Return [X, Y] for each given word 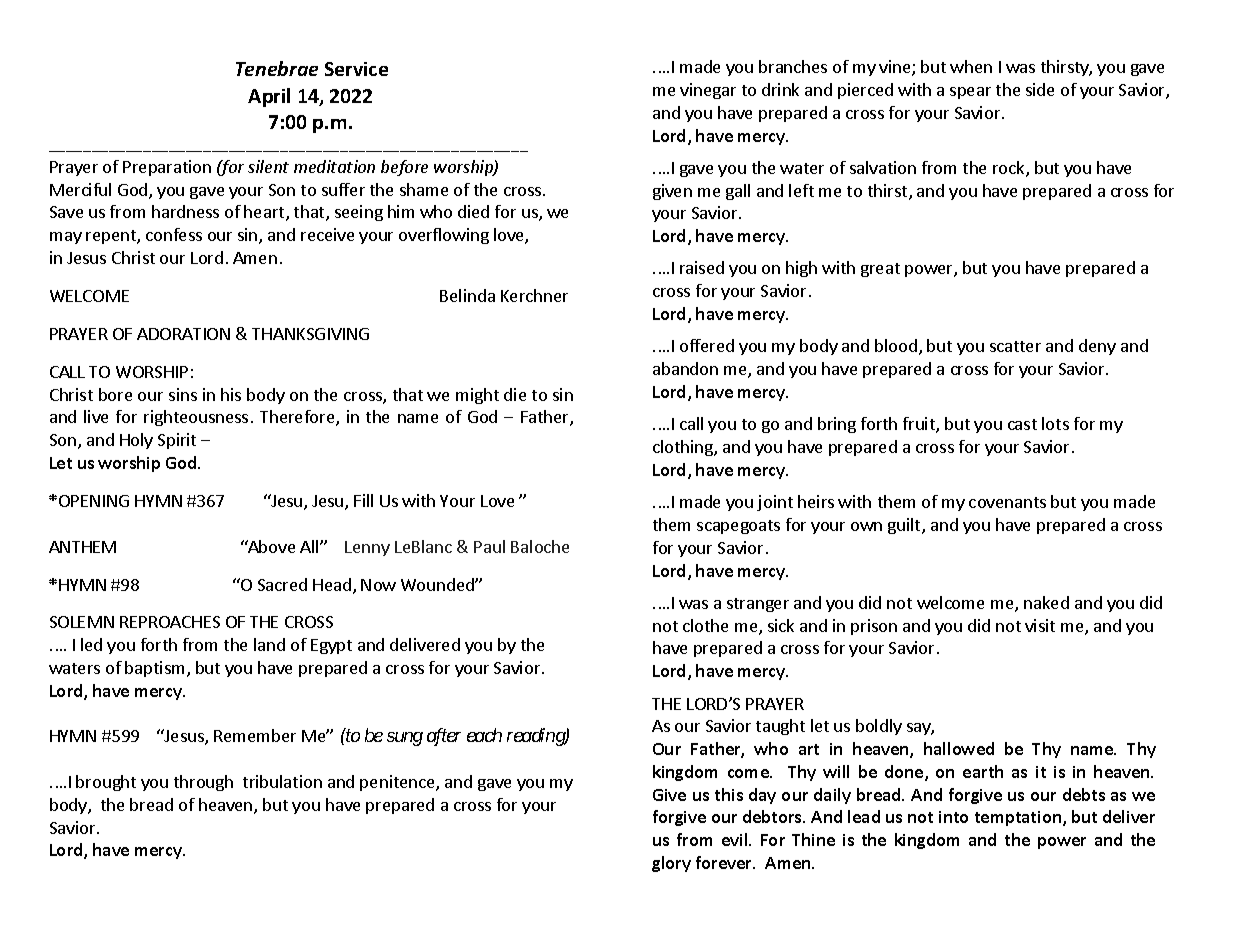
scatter [1015, 346]
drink [780, 89]
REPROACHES [170, 622]
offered [707, 345]
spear [970, 93]
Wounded [438, 584]
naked [1046, 602]
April [269, 97]
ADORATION [183, 334]
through [203, 783]
